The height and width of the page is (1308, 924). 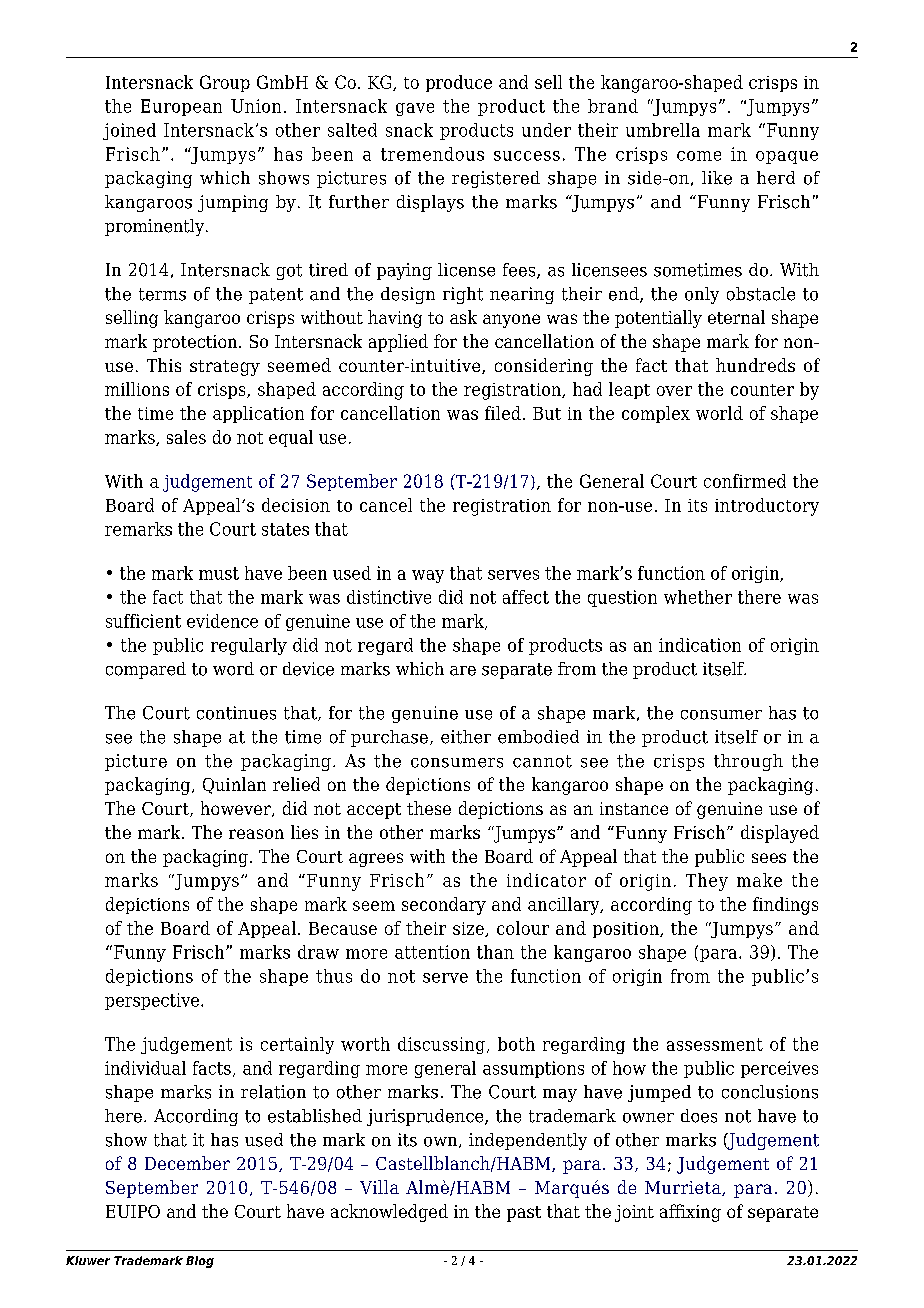 What do you see at coordinates (429, 808) in the page?
I see `these` at bounding box center [429, 808].
